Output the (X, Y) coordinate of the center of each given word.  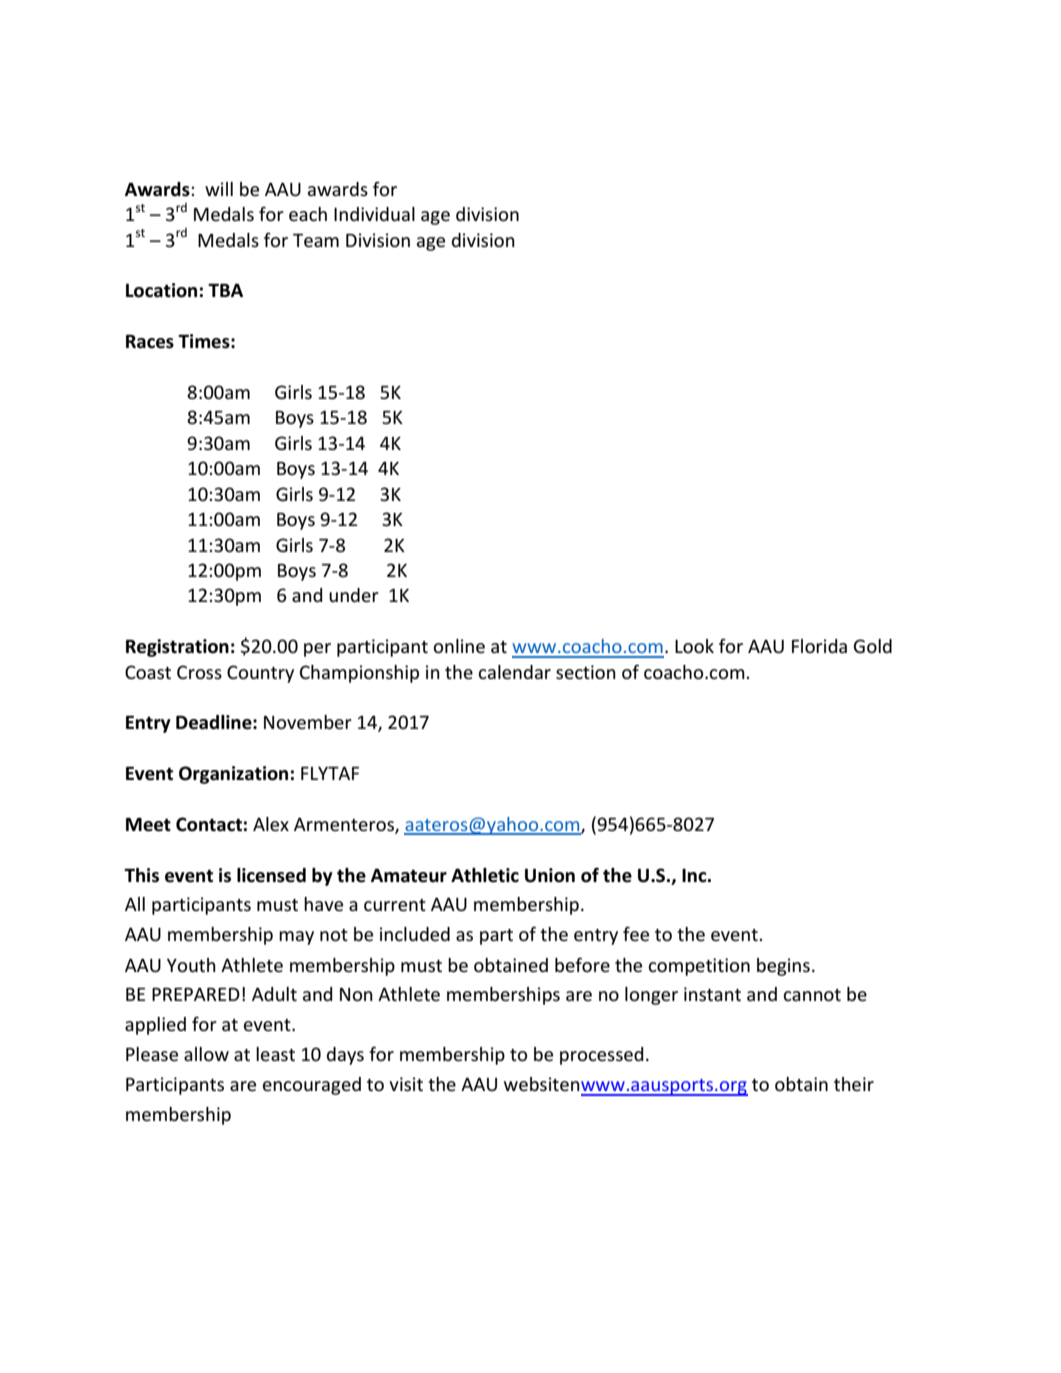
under (354, 595)
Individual (374, 214)
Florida (819, 646)
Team (316, 240)
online (459, 646)
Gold (872, 646)
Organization (233, 775)
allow (206, 1054)
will (219, 189)
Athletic (485, 875)
